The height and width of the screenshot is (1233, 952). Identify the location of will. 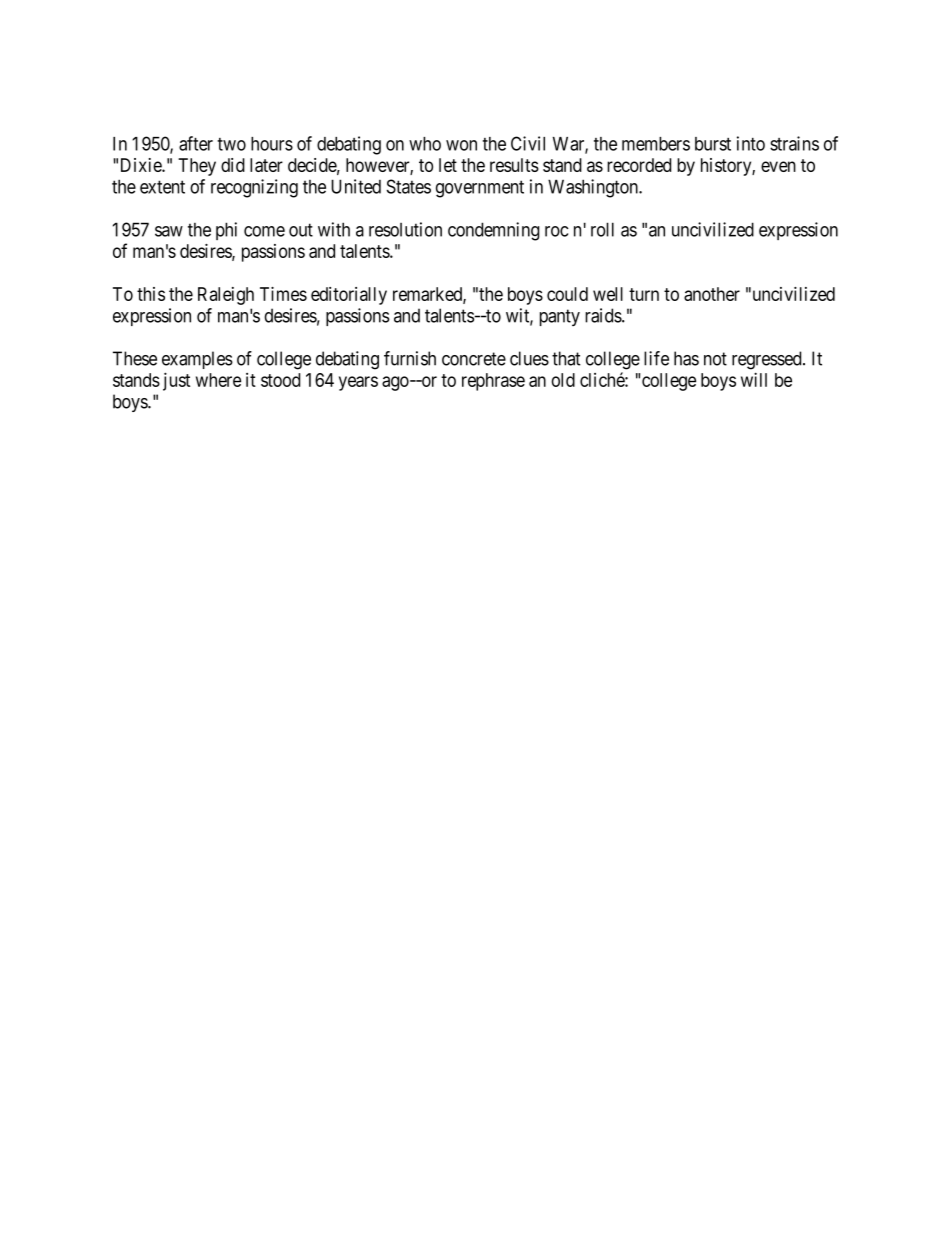
(754, 379).
